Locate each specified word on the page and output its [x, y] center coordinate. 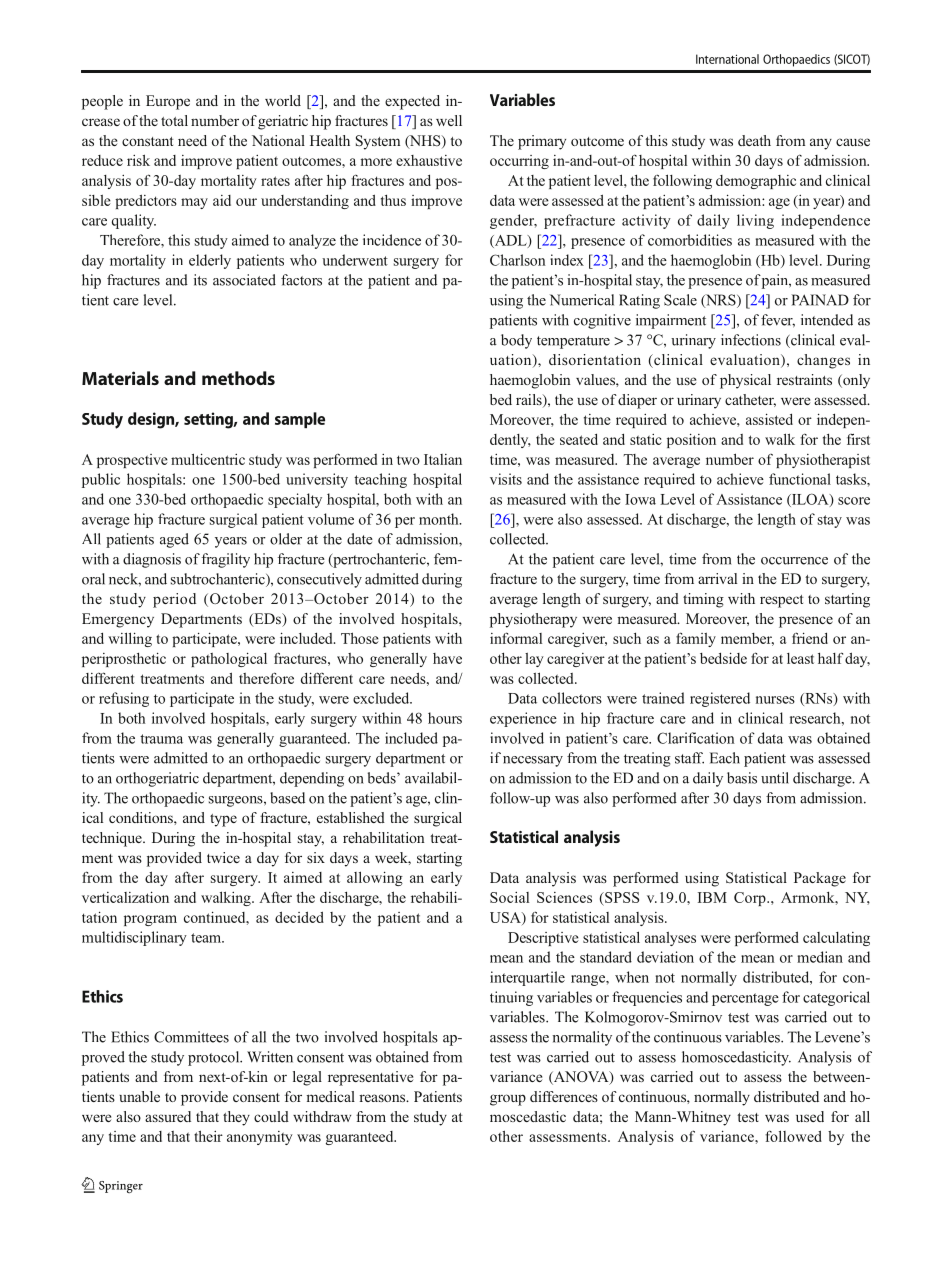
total [174, 120]
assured [168, 1116]
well [449, 120]
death [754, 140]
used [810, 1116]
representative [370, 1078]
